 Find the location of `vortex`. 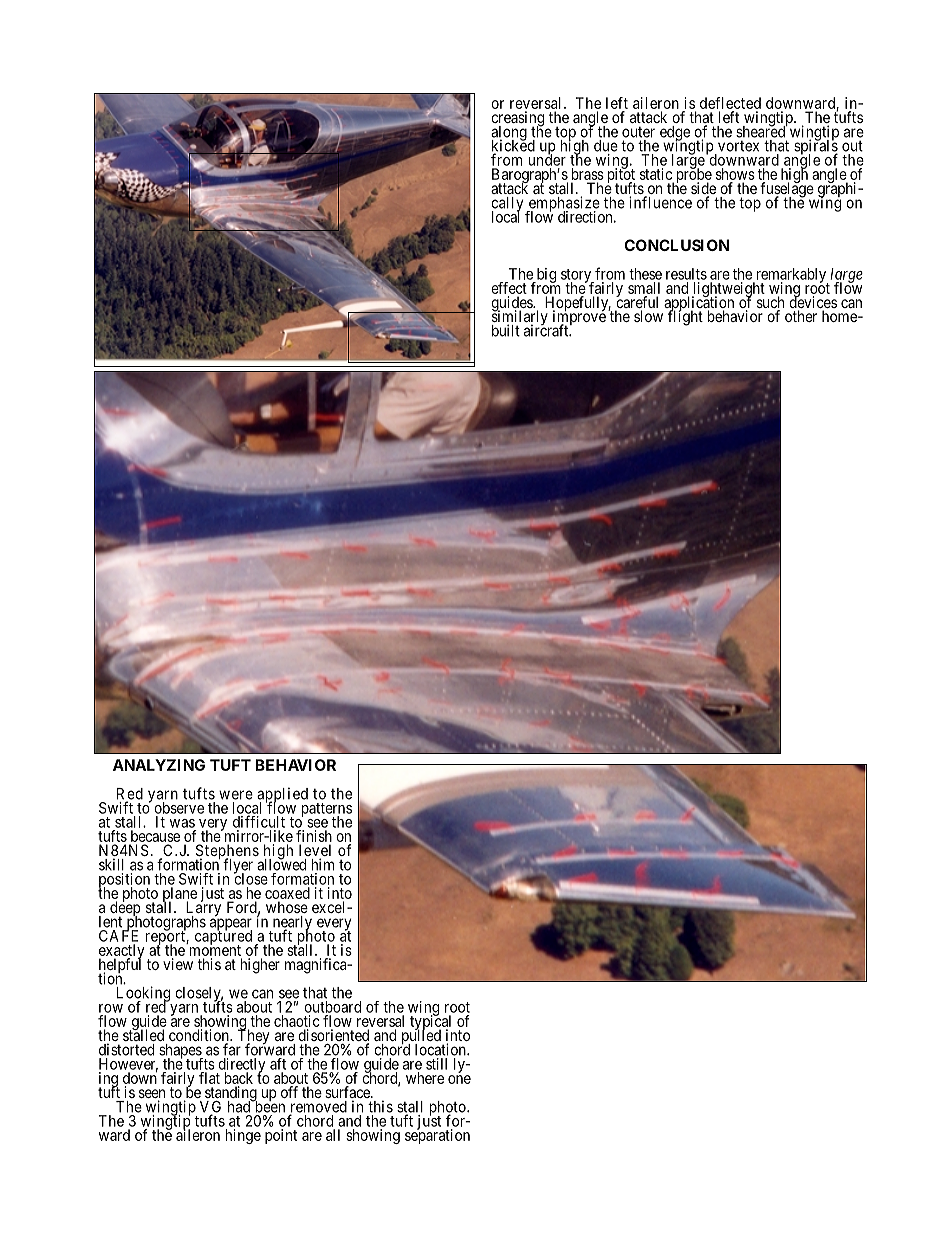

vortex is located at coordinates (738, 146).
